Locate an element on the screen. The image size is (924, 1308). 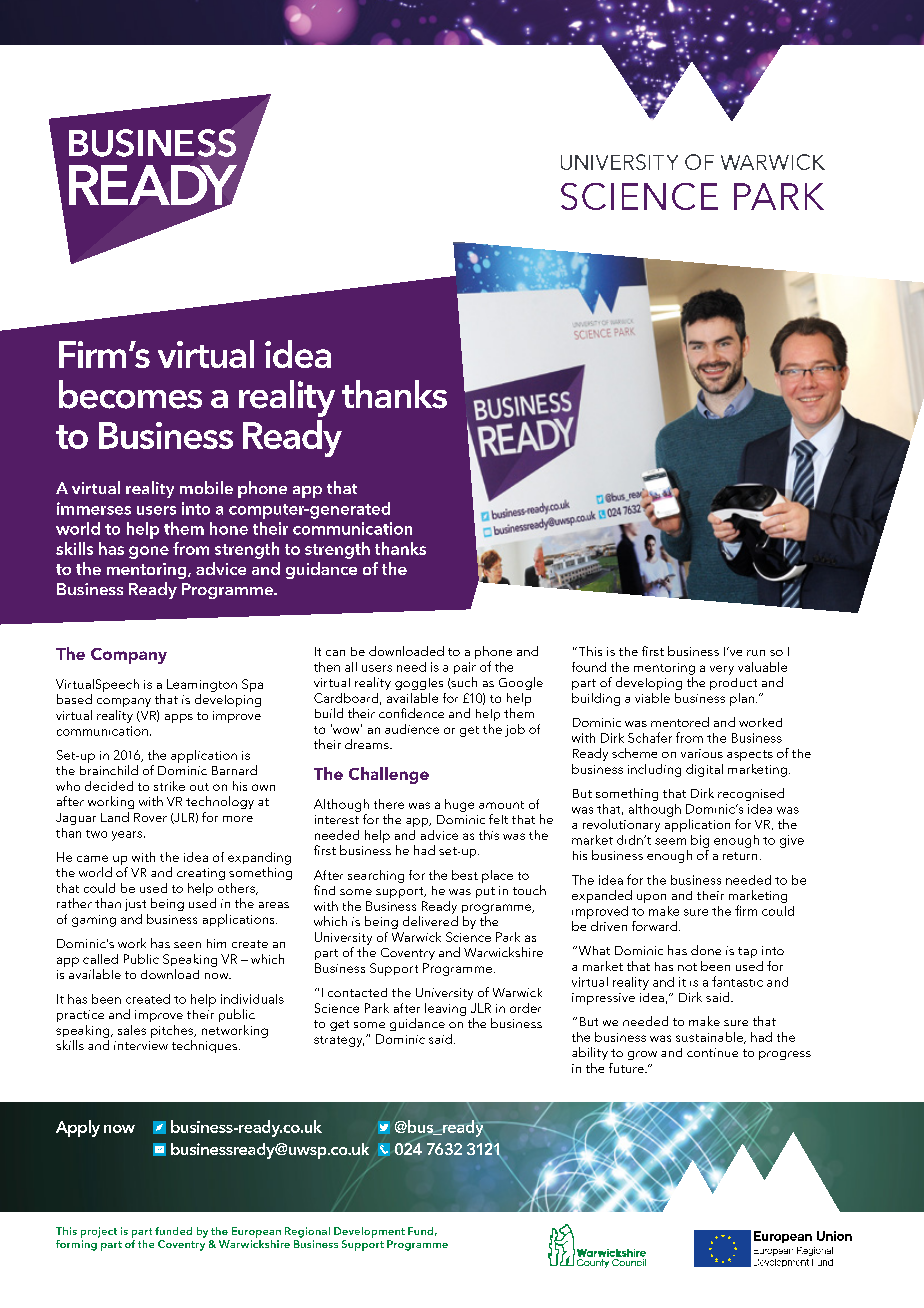
huge is located at coordinates (459, 805).
